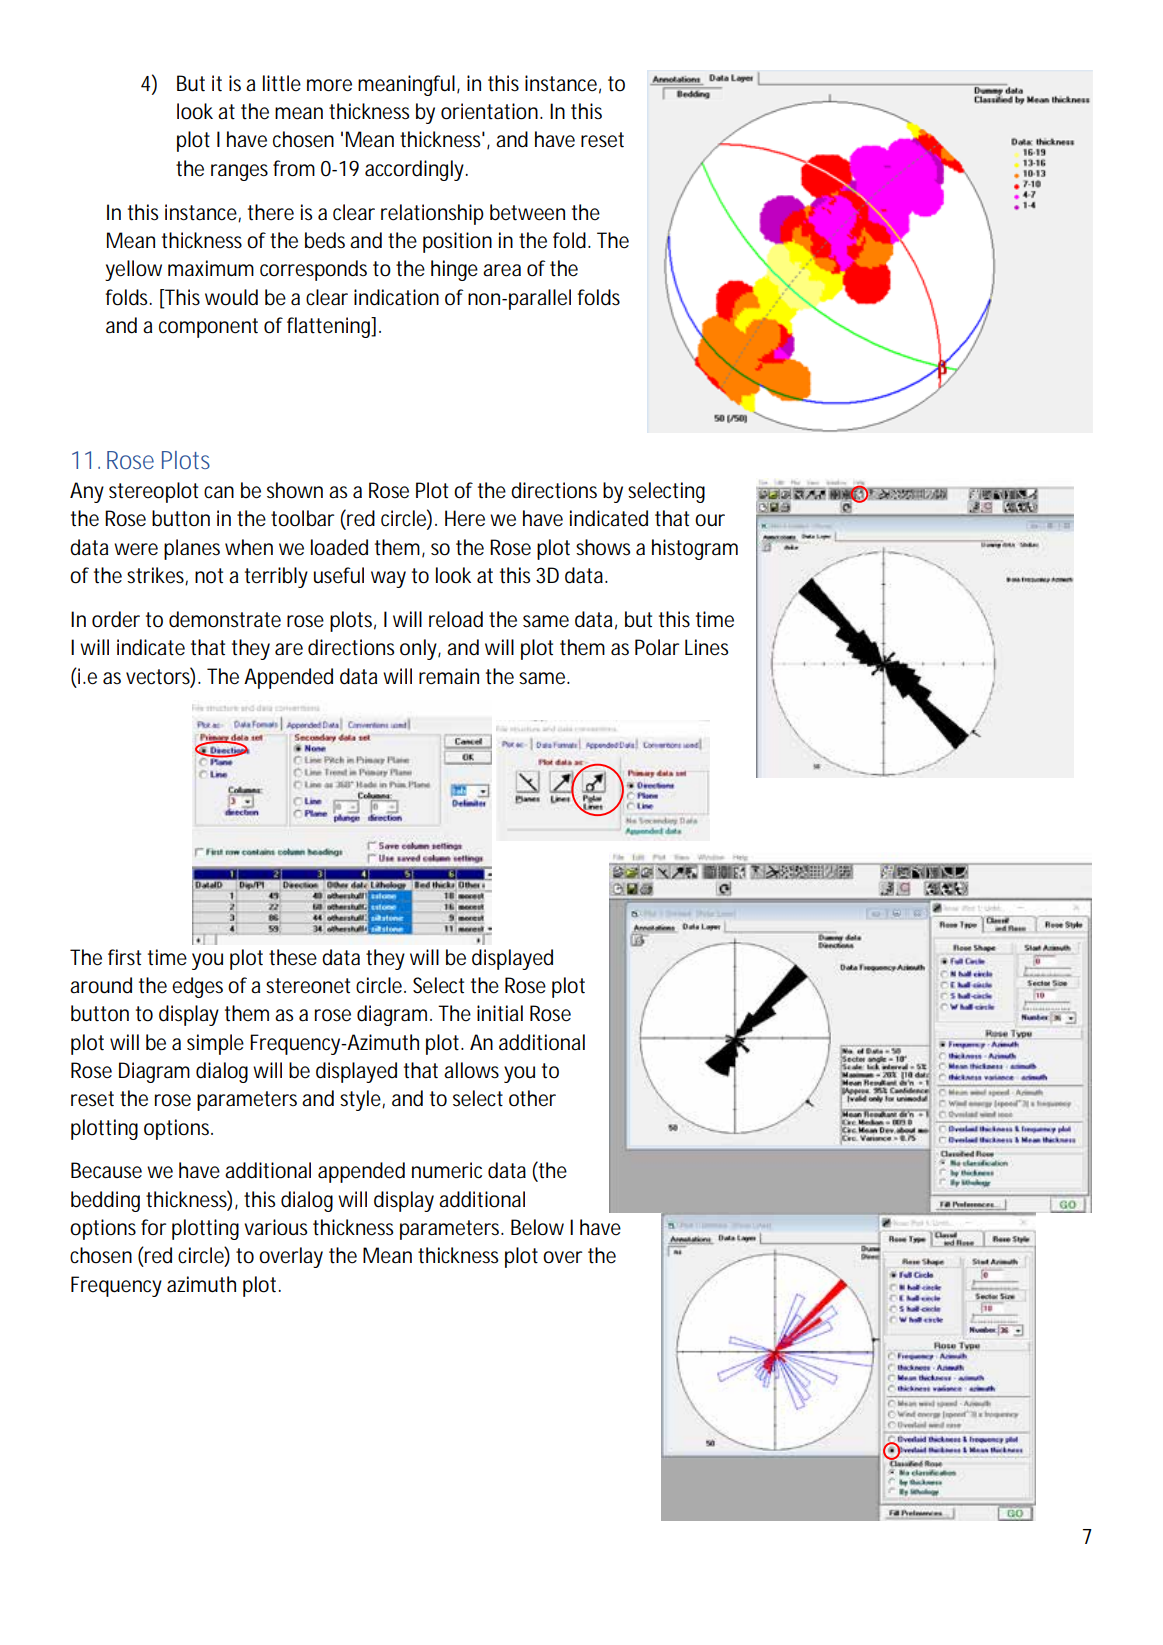 This screenshot has height=1645, width=1163. What do you see at coordinates (491, 111) in the screenshot?
I see `orientation` at bounding box center [491, 111].
